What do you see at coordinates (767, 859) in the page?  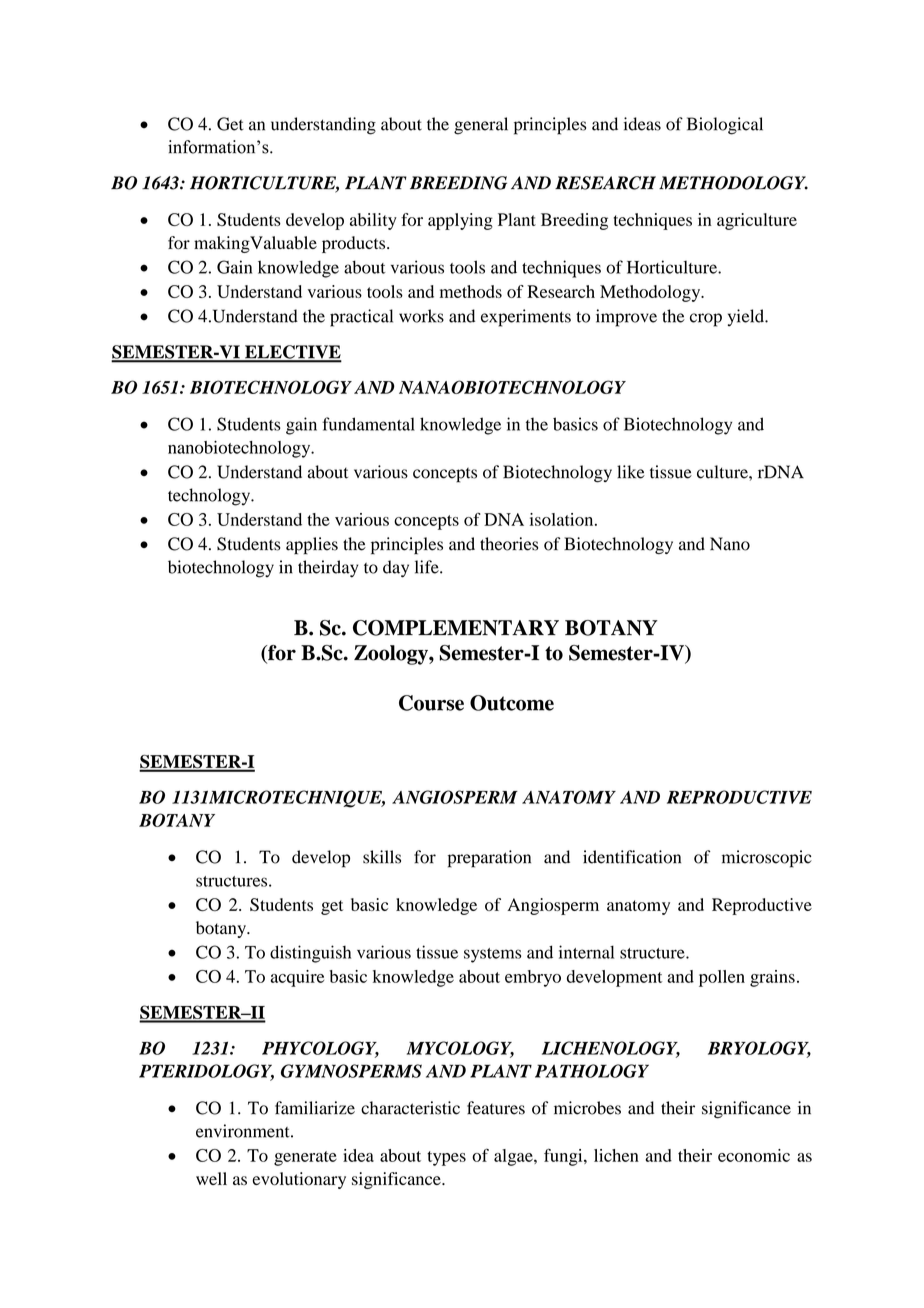 I see `microscopic` at bounding box center [767, 859].
